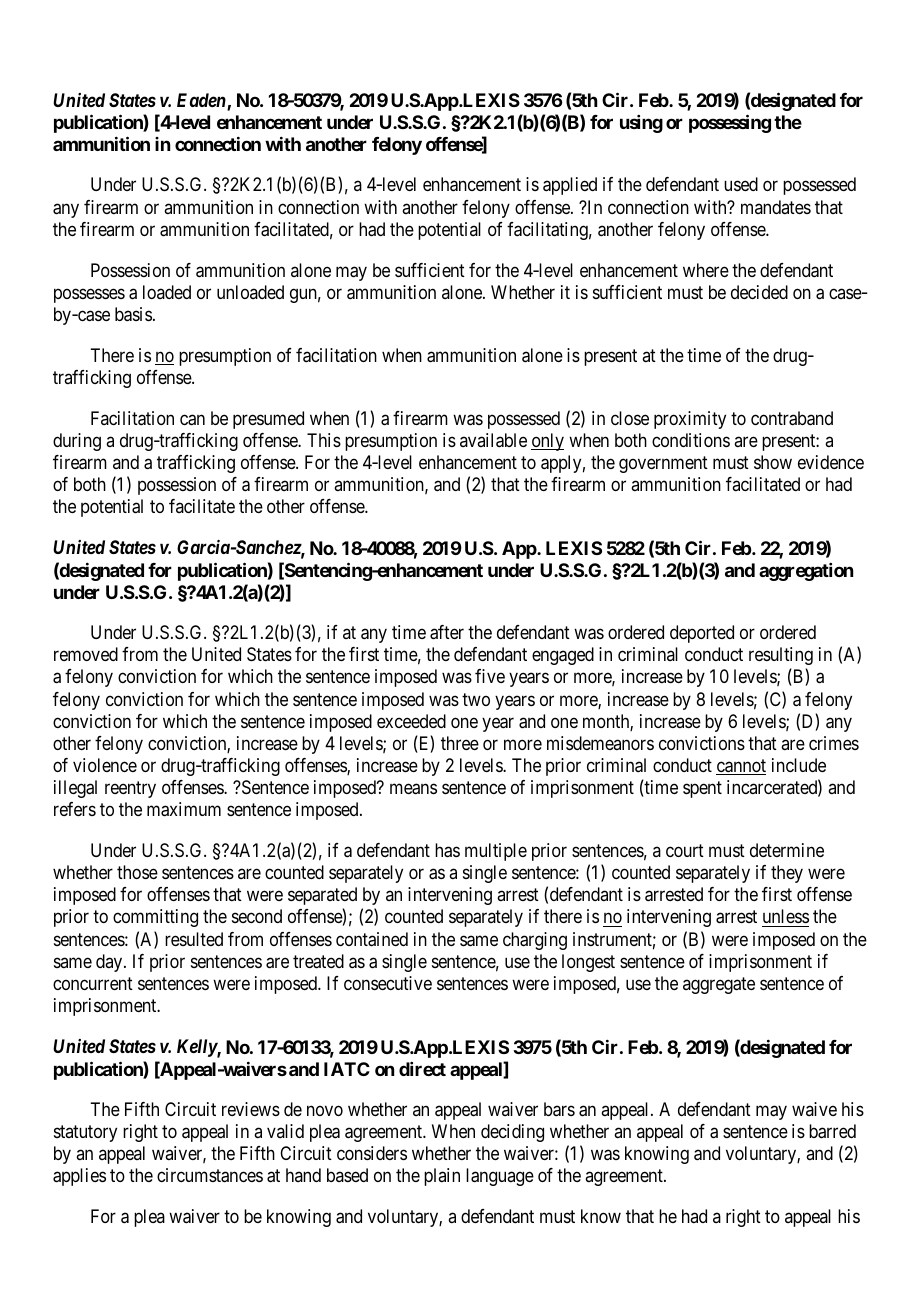 The image size is (924, 1308). What do you see at coordinates (570, 186) in the document?
I see `applied` at bounding box center [570, 186].
